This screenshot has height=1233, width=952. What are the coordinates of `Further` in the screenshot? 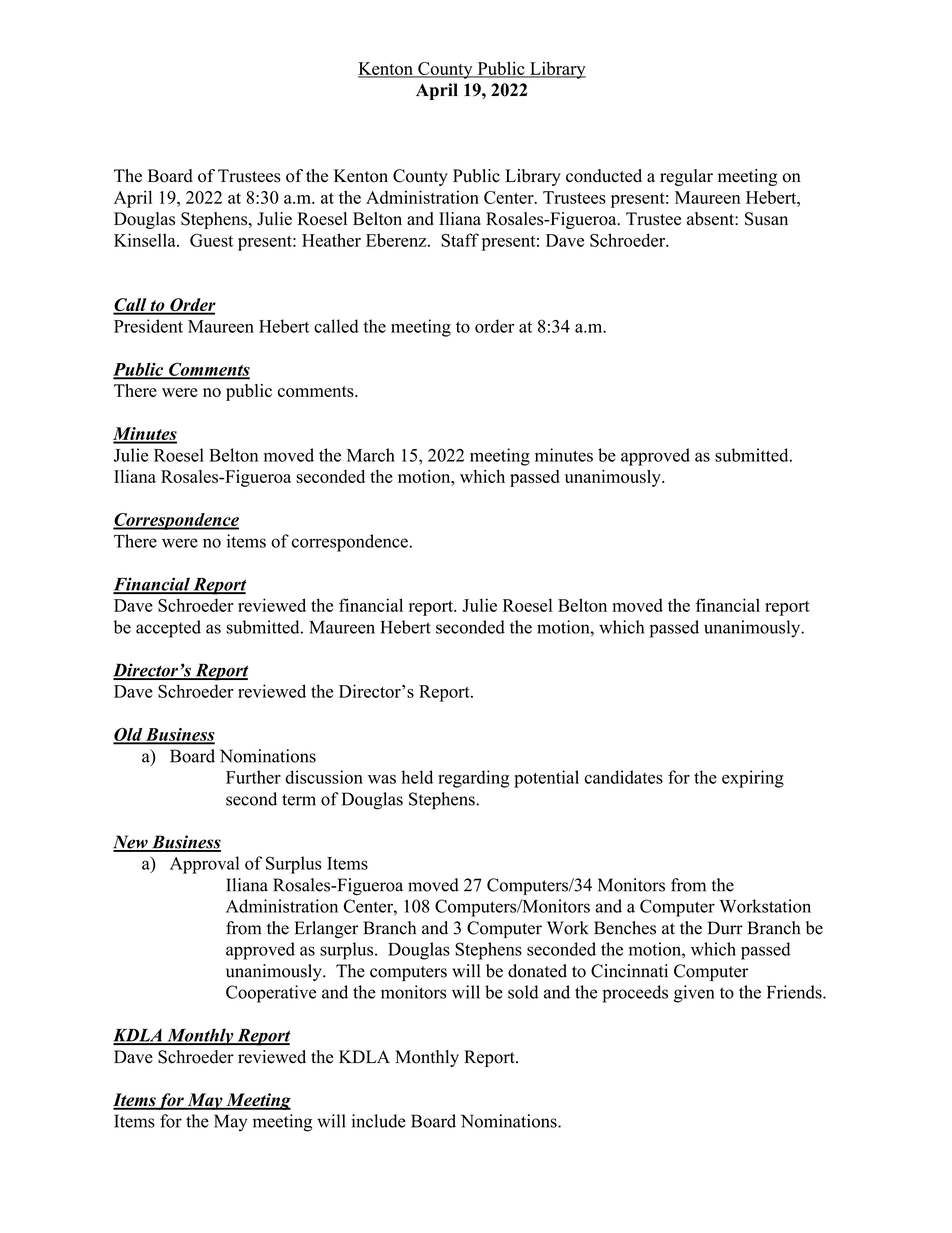 It's located at (253, 777).
